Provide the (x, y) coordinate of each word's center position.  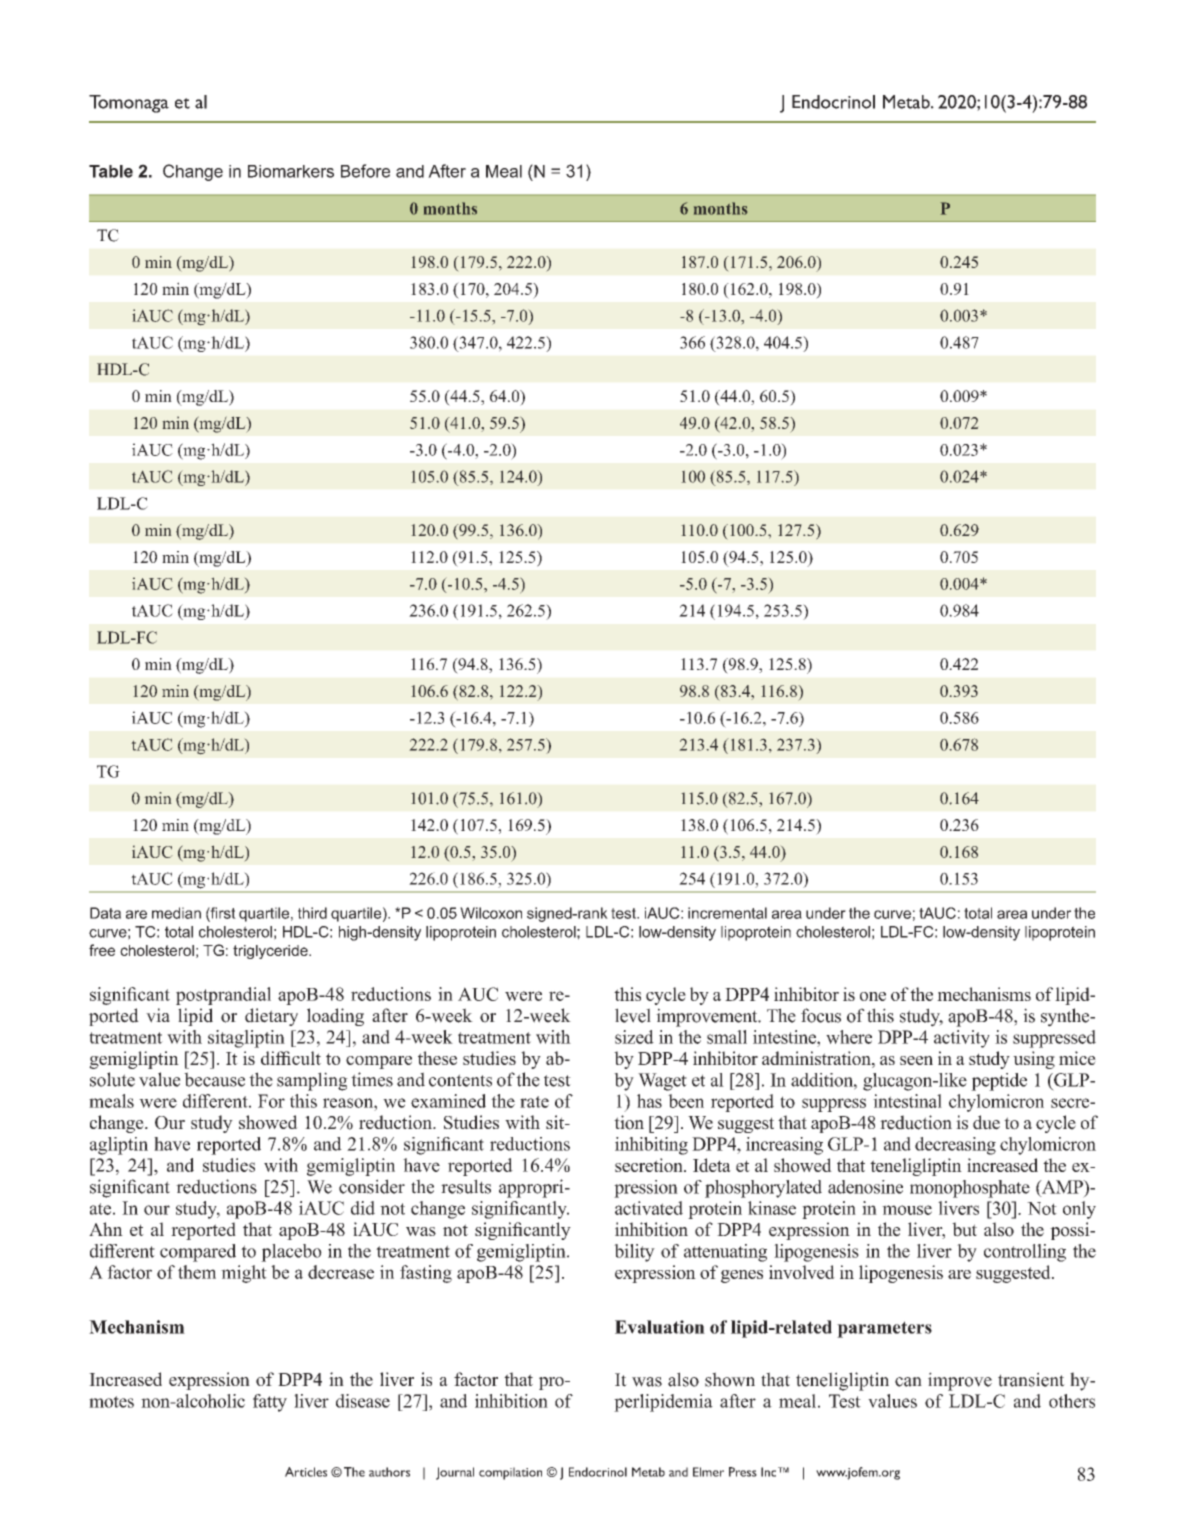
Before (365, 171)
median (176, 913)
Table (111, 171)
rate (534, 1102)
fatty (270, 1403)
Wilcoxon (491, 913)
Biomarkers (291, 171)
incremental (727, 913)
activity (962, 1039)
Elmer (708, 1472)
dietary (271, 1017)
